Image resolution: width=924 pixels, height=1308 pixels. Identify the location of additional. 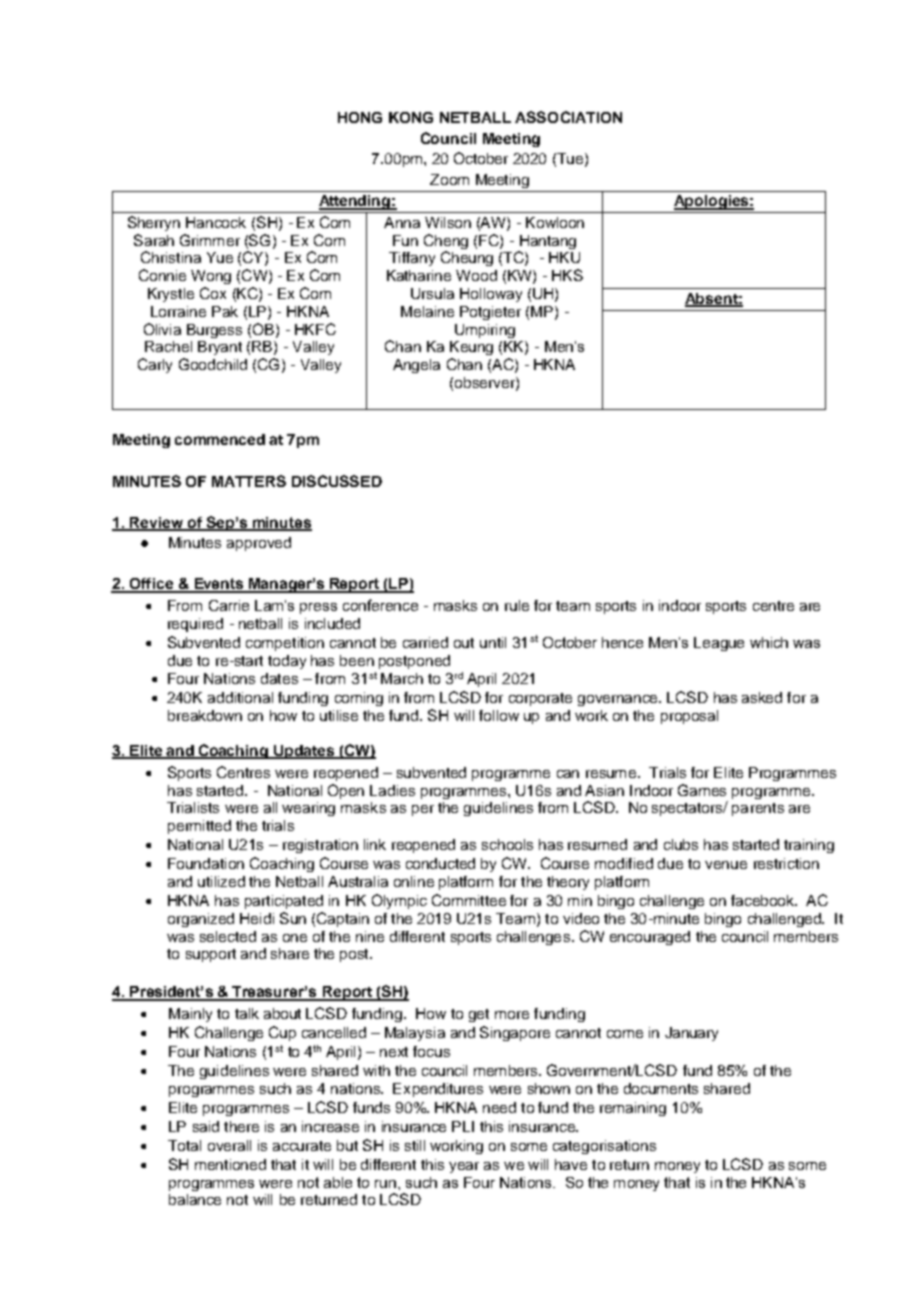
(240, 697).
